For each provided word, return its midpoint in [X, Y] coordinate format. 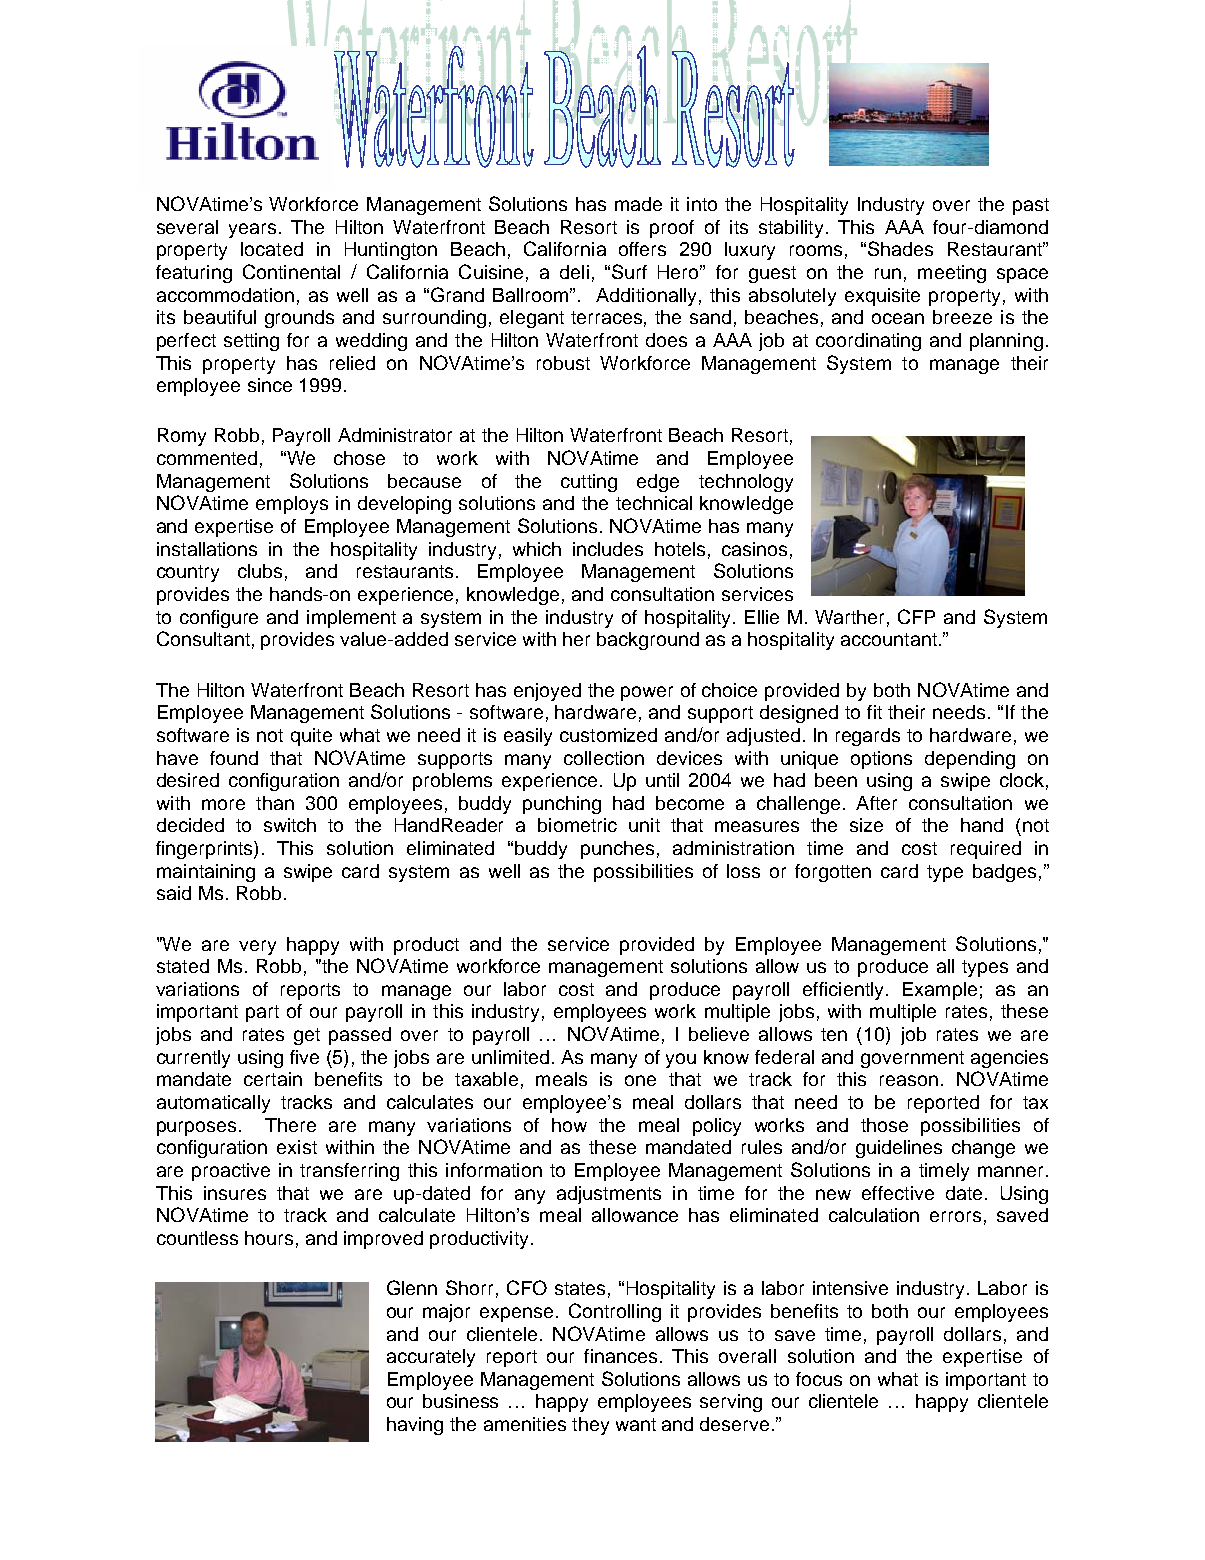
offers [642, 249]
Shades [900, 248]
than [275, 803]
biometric [577, 825]
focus [819, 1379]
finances [620, 1356]
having [415, 1426]
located [272, 249]
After [876, 803]
